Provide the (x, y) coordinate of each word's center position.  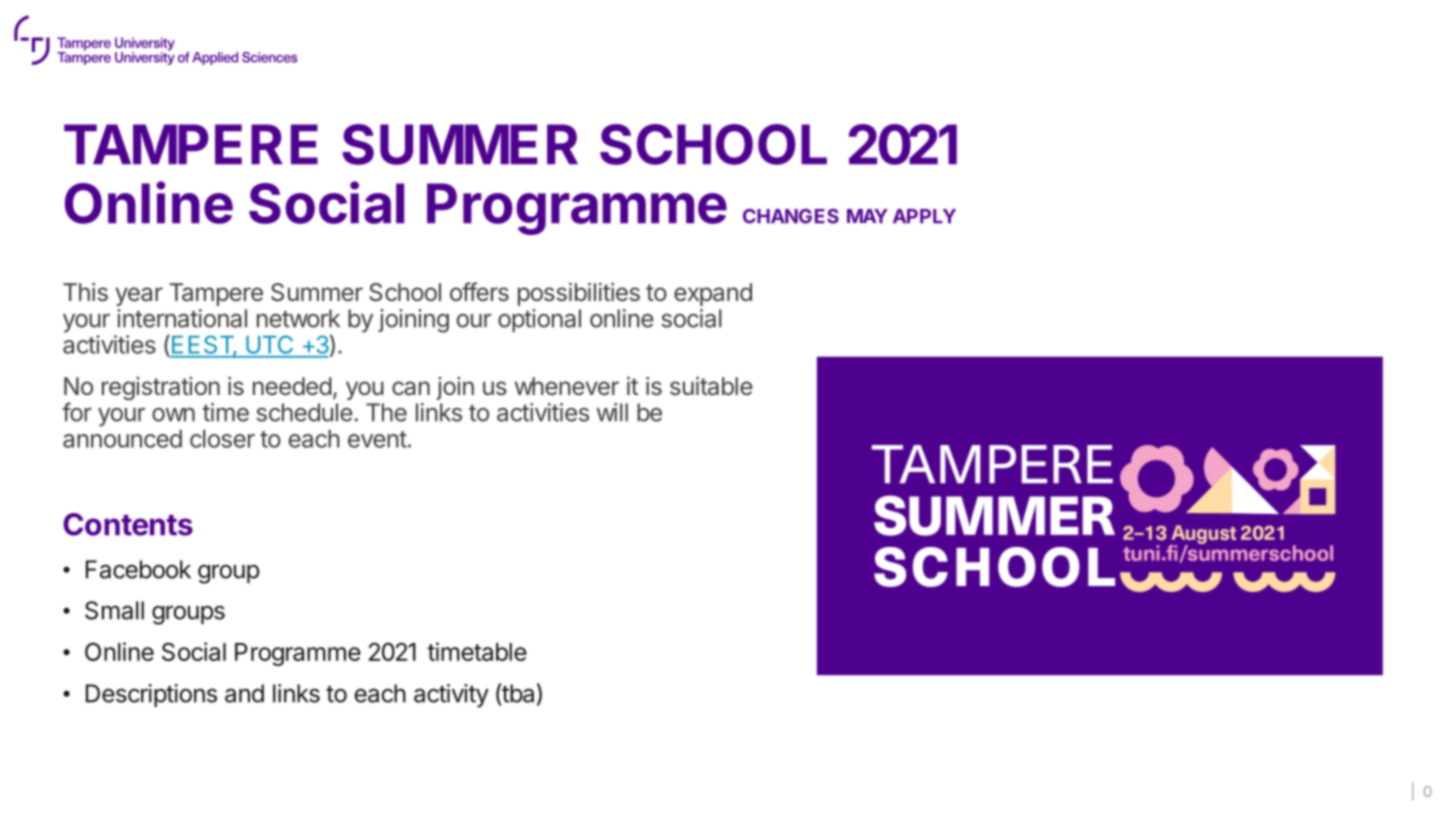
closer (222, 438)
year (139, 296)
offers (479, 292)
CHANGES (791, 216)
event (377, 439)
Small (114, 610)
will (612, 412)
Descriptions (151, 695)
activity (451, 696)
